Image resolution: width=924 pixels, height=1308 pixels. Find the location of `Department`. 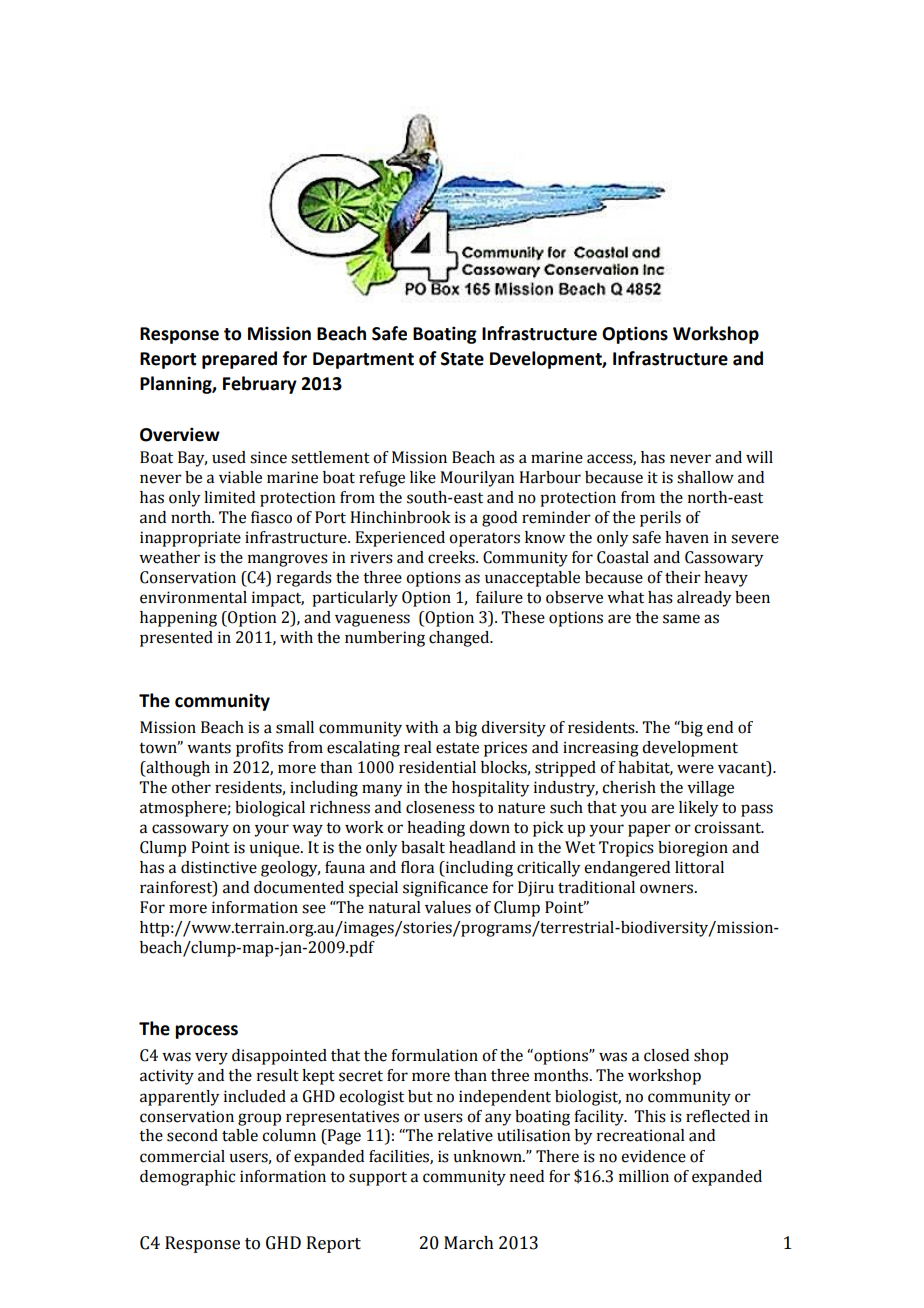

Department is located at coordinates (363, 360).
